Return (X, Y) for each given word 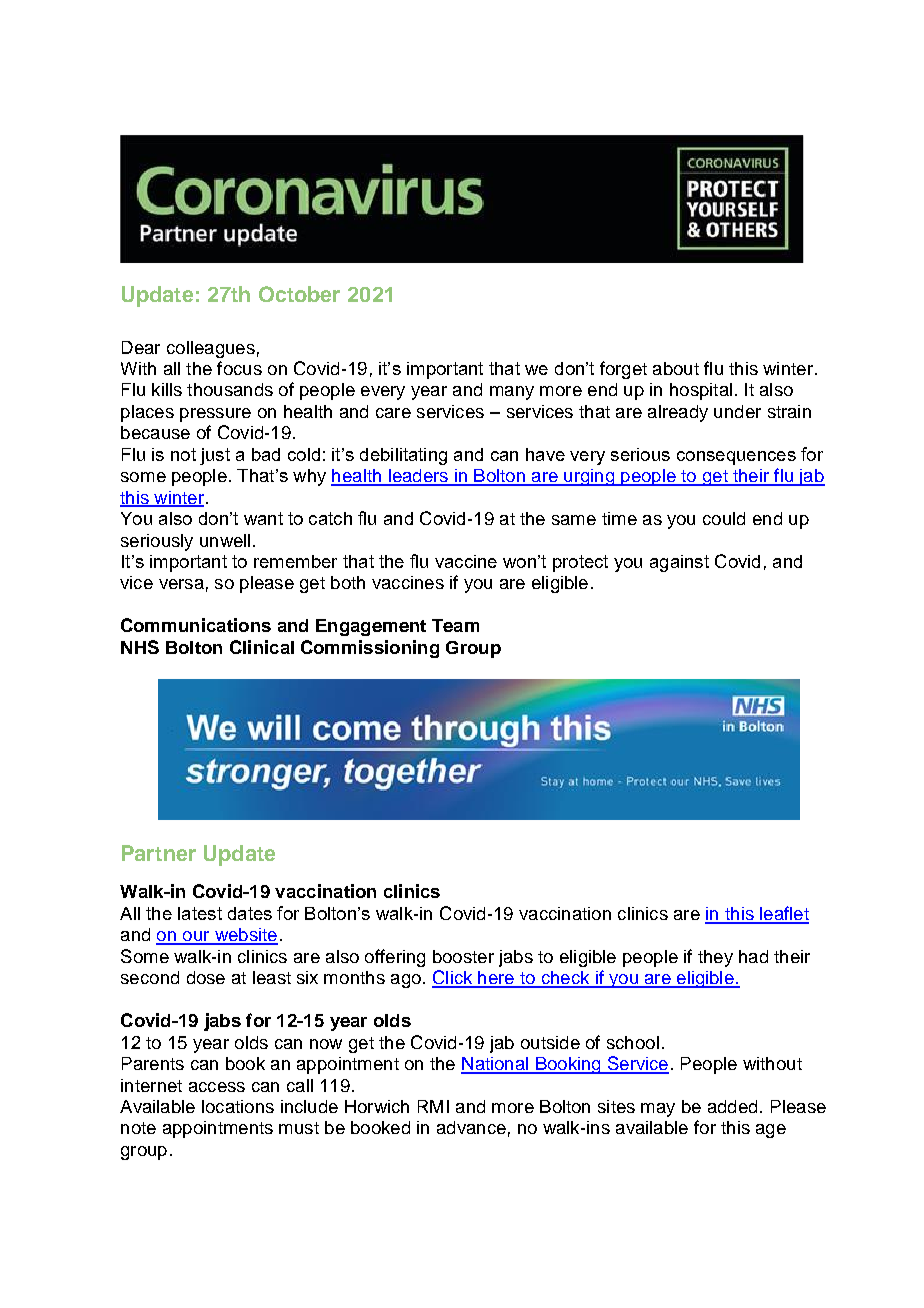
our (196, 937)
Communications (196, 625)
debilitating (403, 456)
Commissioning (370, 649)
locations (238, 1106)
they (715, 958)
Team (455, 625)
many (512, 393)
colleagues (211, 349)
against (679, 563)
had (753, 956)
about (676, 368)
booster (463, 956)
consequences (736, 458)
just (215, 456)
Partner (159, 853)
